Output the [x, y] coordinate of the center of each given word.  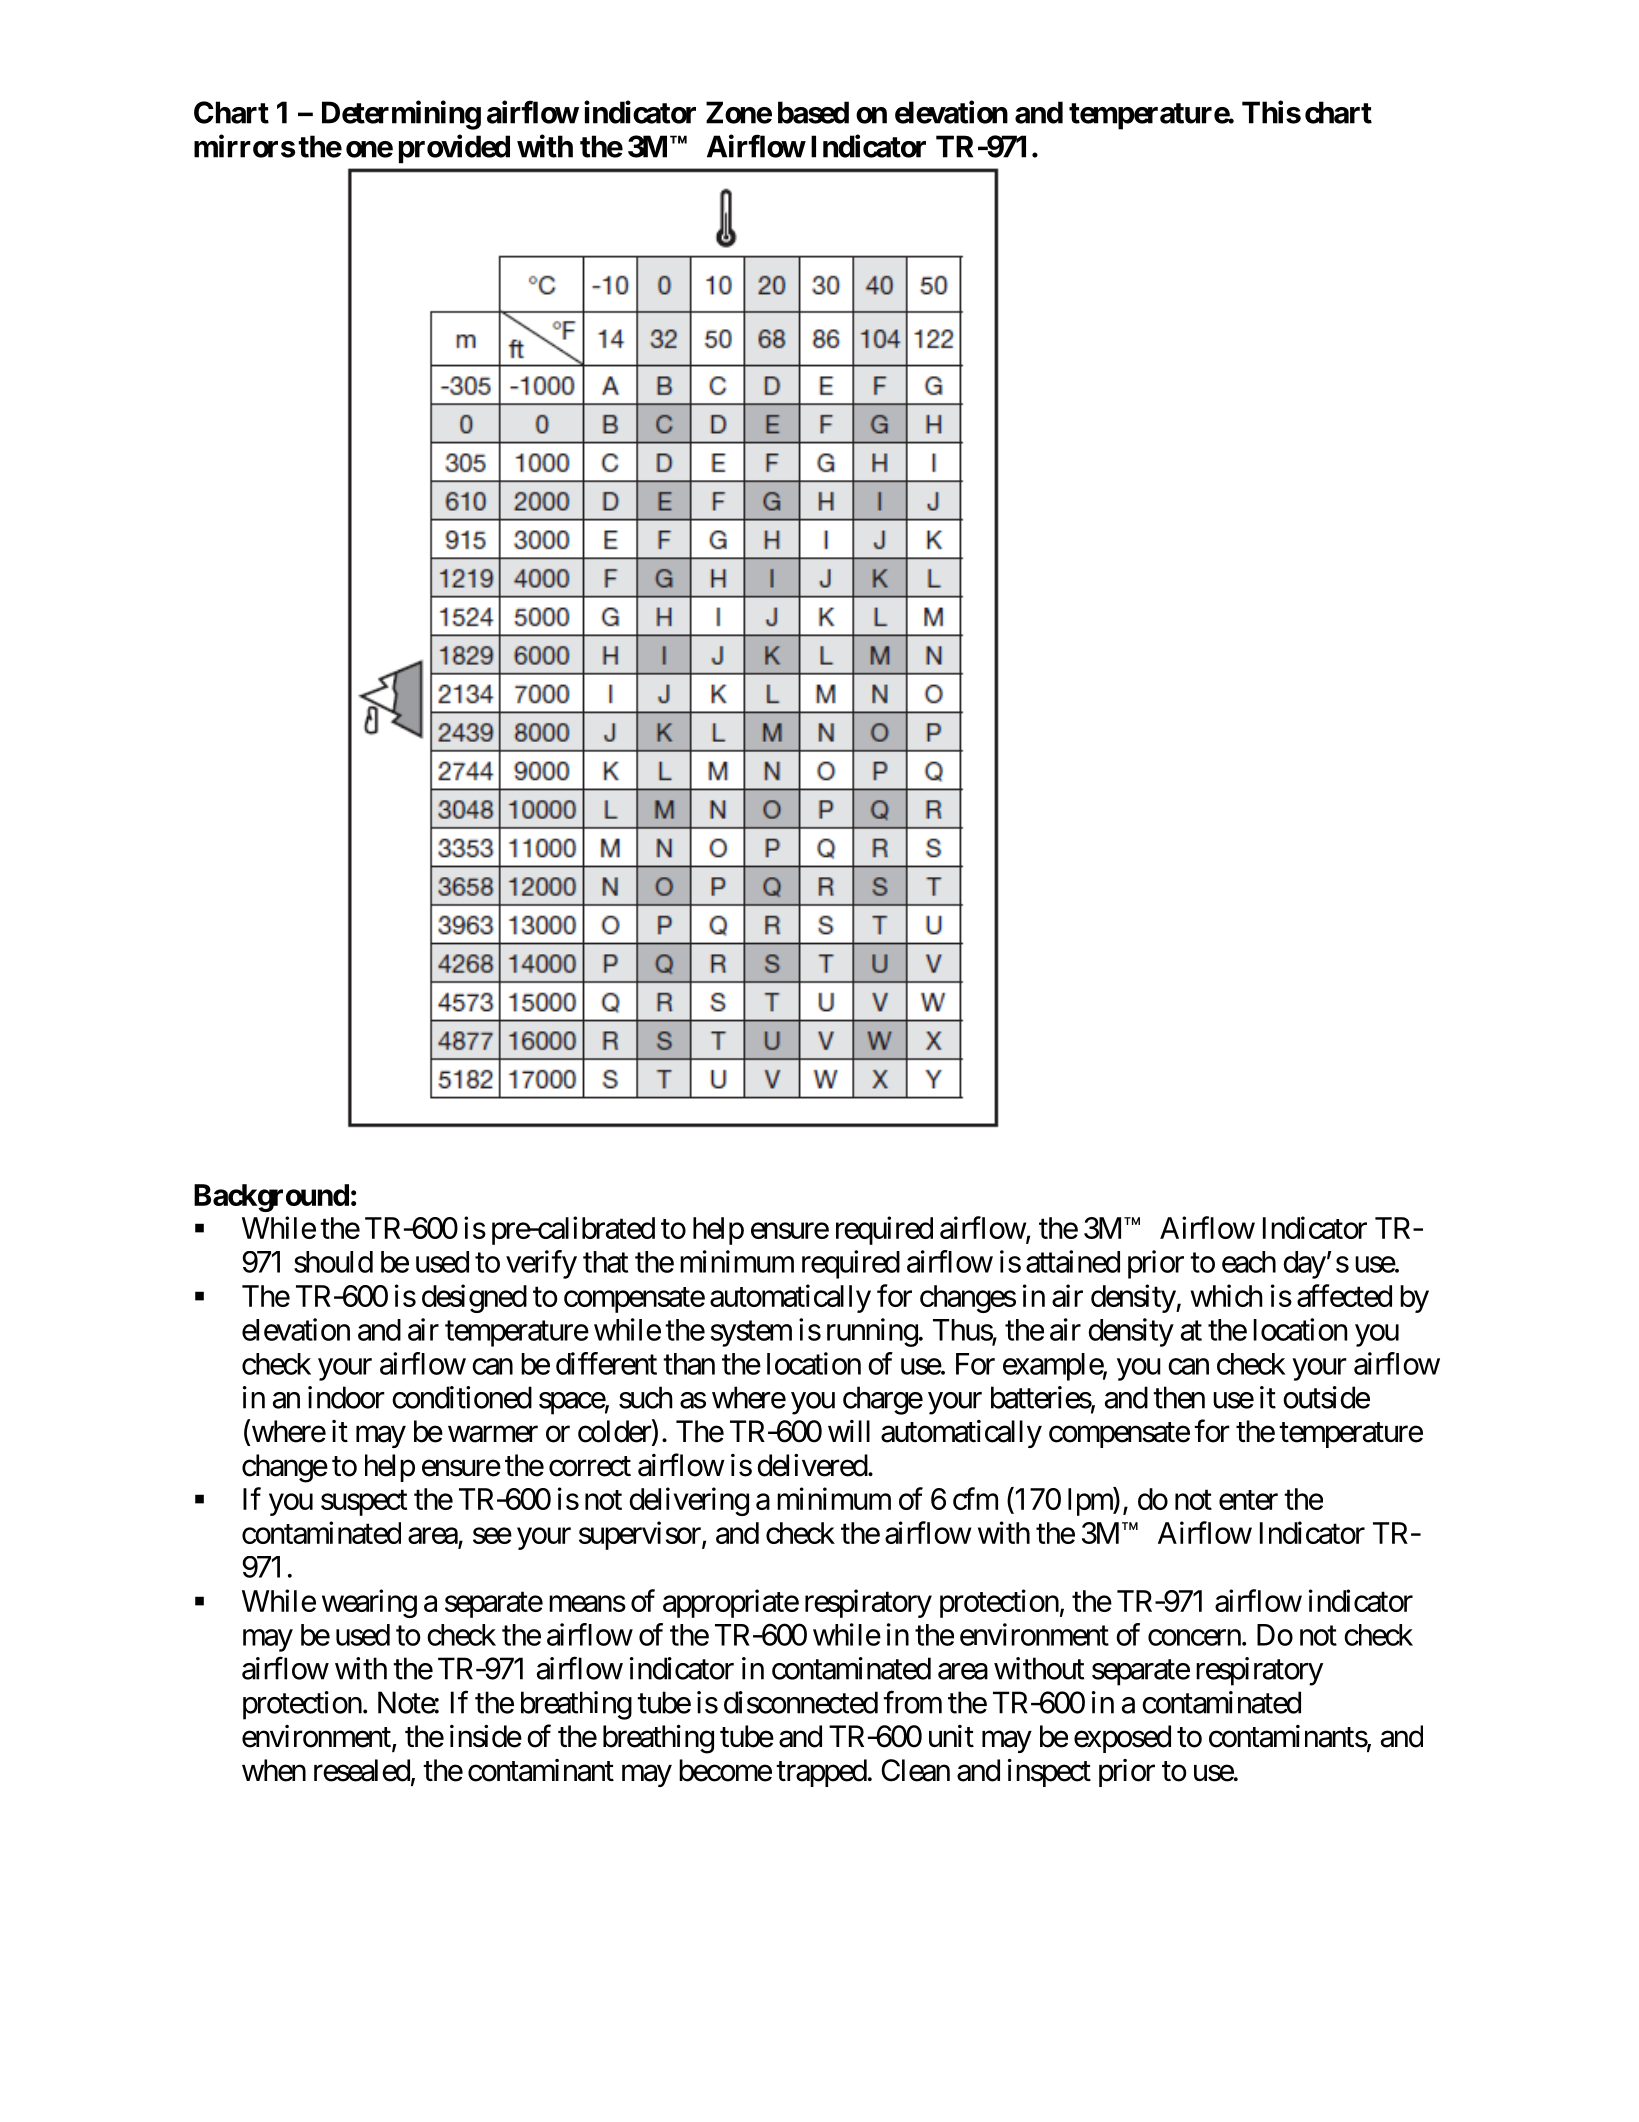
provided [454, 149]
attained [1073, 1261]
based [813, 112]
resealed [362, 1770]
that [605, 1262]
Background [271, 1198]
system [751, 1334]
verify [541, 1264]
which [1226, 1295]
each [1249, 1262]
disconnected [801, 1702]
